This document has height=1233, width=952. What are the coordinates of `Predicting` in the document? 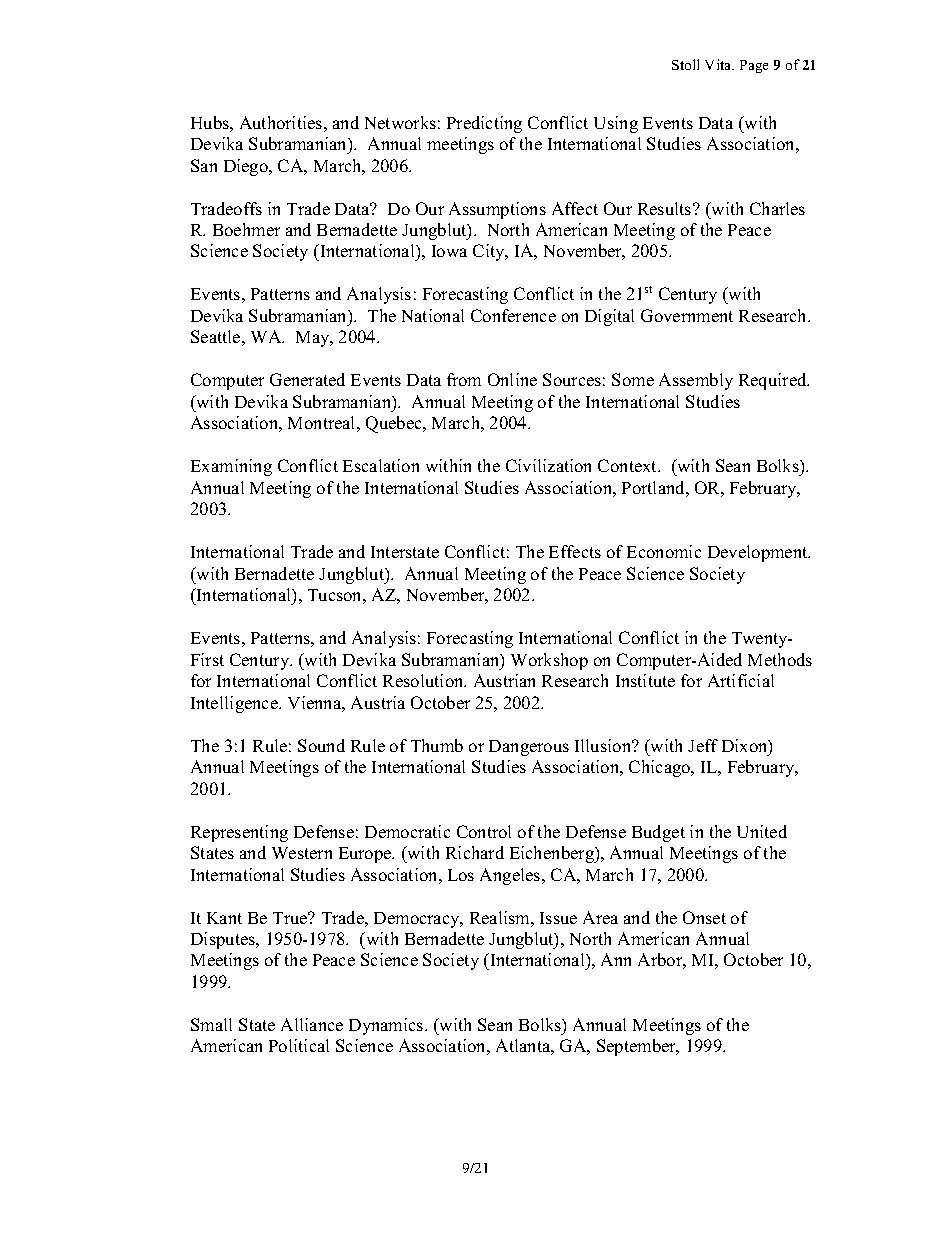 It's located at (484, 124).
